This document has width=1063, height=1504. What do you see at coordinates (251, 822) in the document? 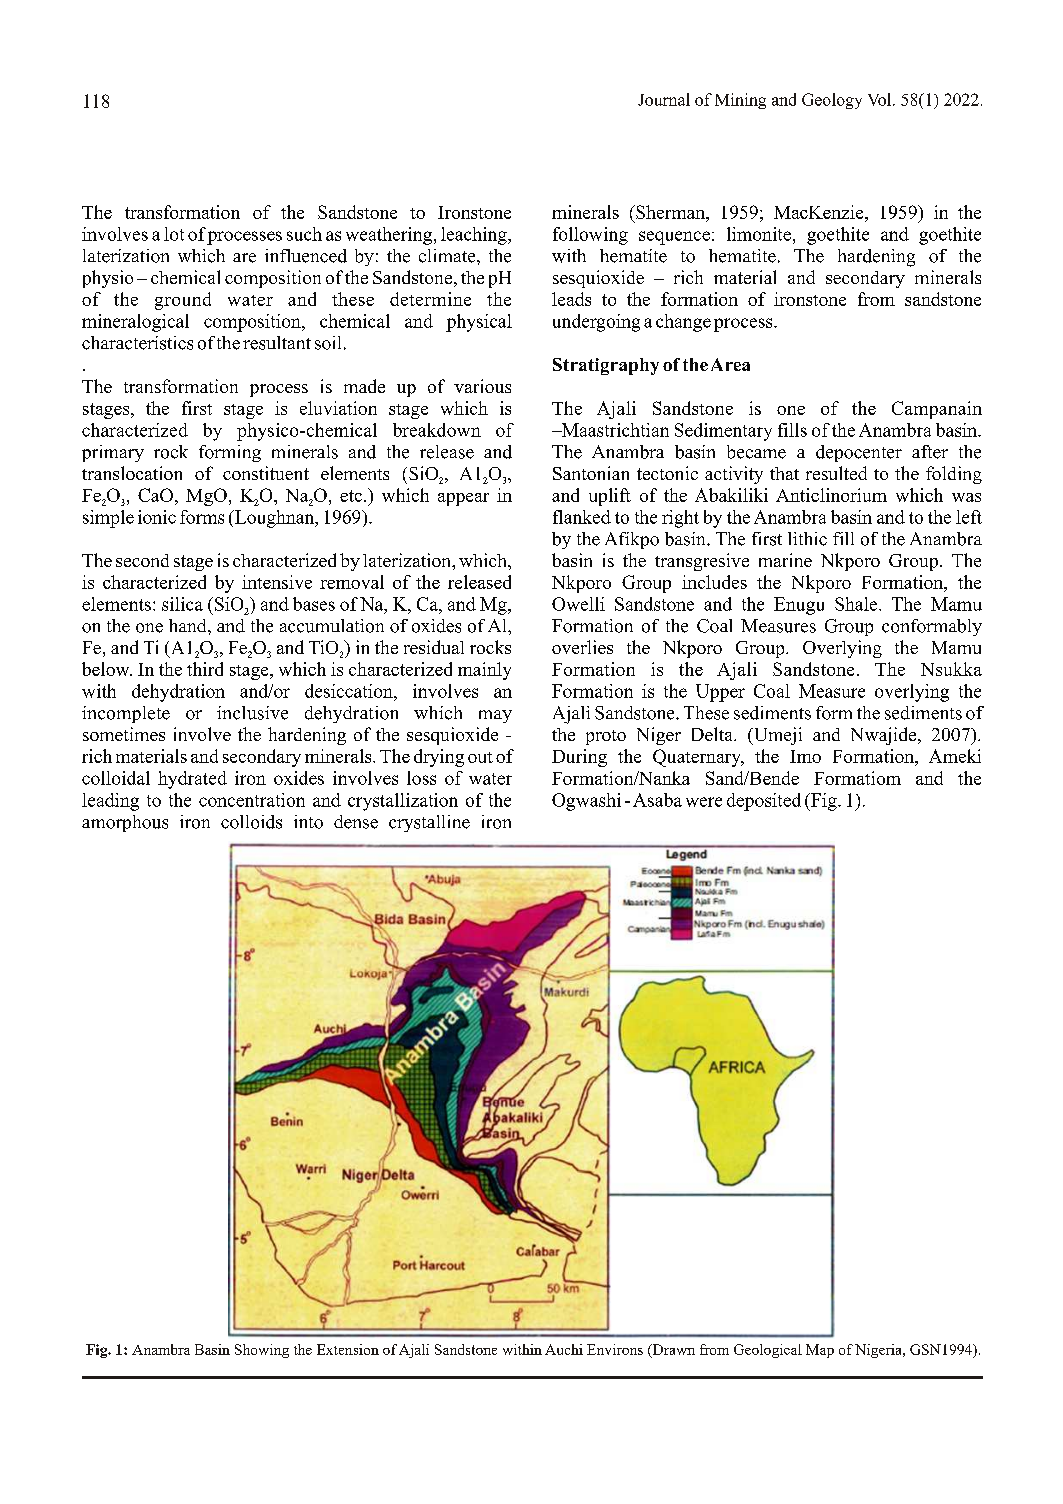
I see `colloids` at bounding box center [251, 822].
